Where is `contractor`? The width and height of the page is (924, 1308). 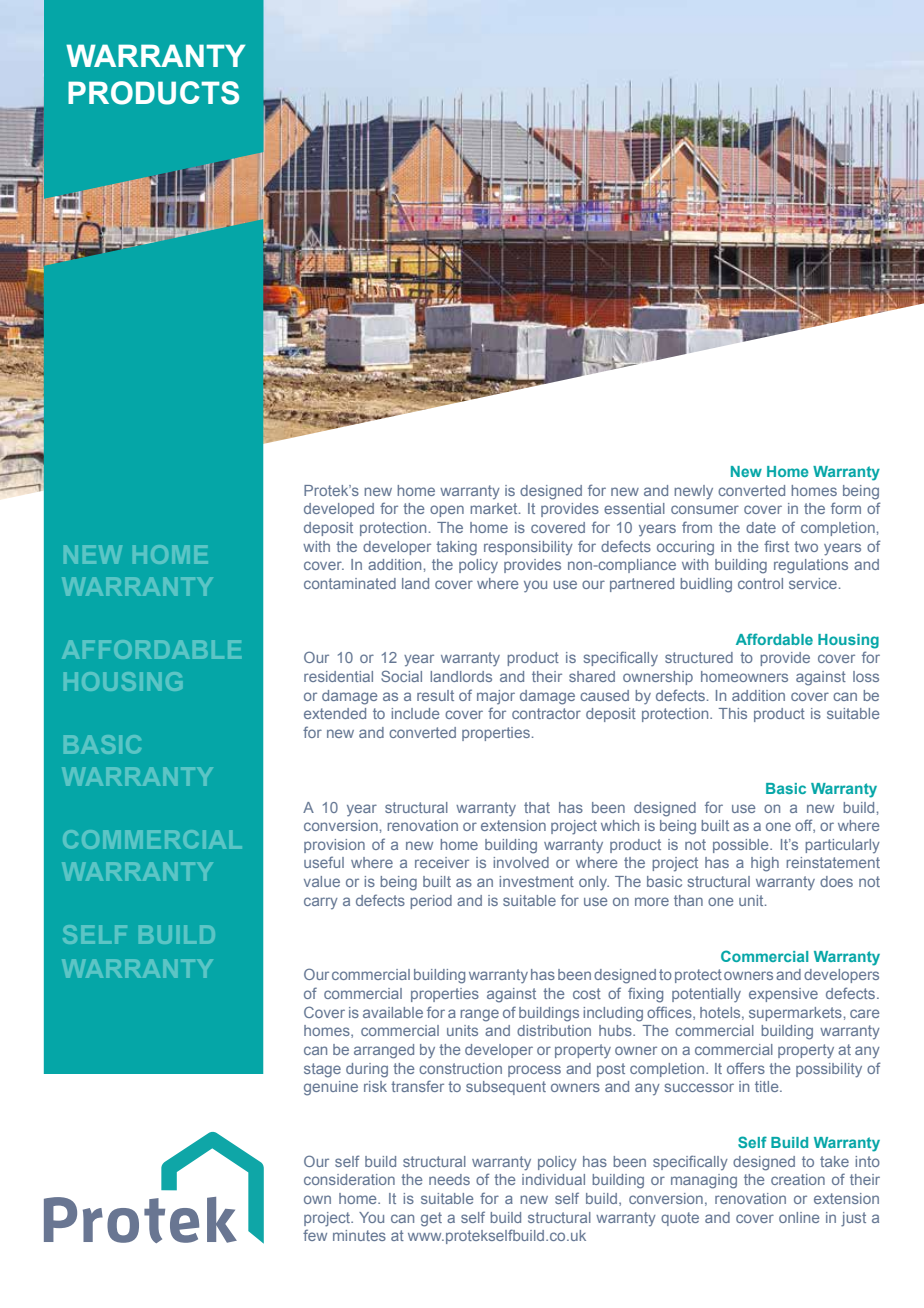 contractor is located at coordinates (546, 713).
